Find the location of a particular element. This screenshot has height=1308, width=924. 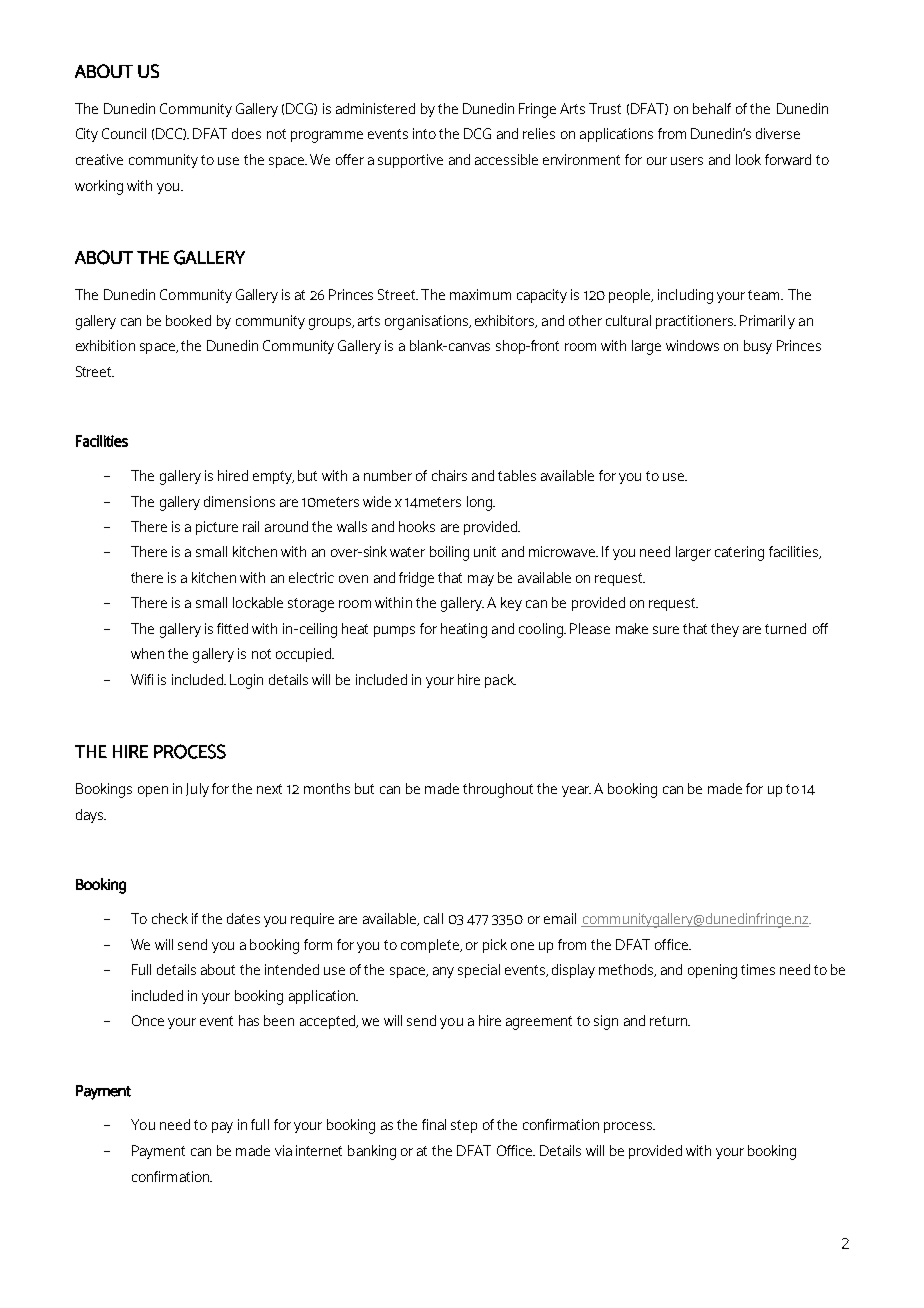

final is located at coordinates (434, 1124).
